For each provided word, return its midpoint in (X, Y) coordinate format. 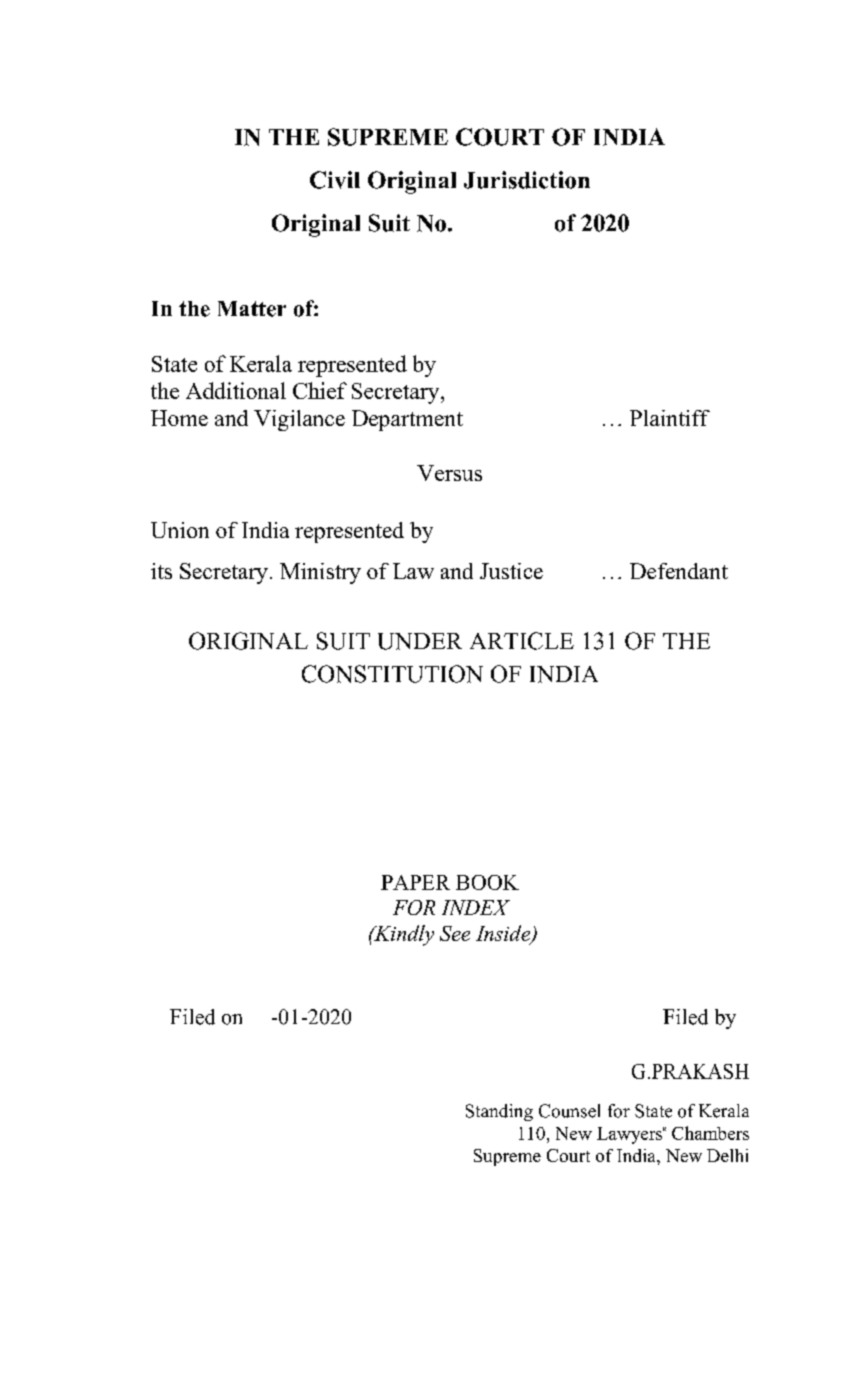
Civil (335, 180)
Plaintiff (670, 418)
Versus (449, 473)
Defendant (679, 571)
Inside (504, 934)
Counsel (569, 1111)
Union (180, 530)
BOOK (487, 882)
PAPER (415, 882)
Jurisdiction (527, 180)
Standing (499, 1112)
